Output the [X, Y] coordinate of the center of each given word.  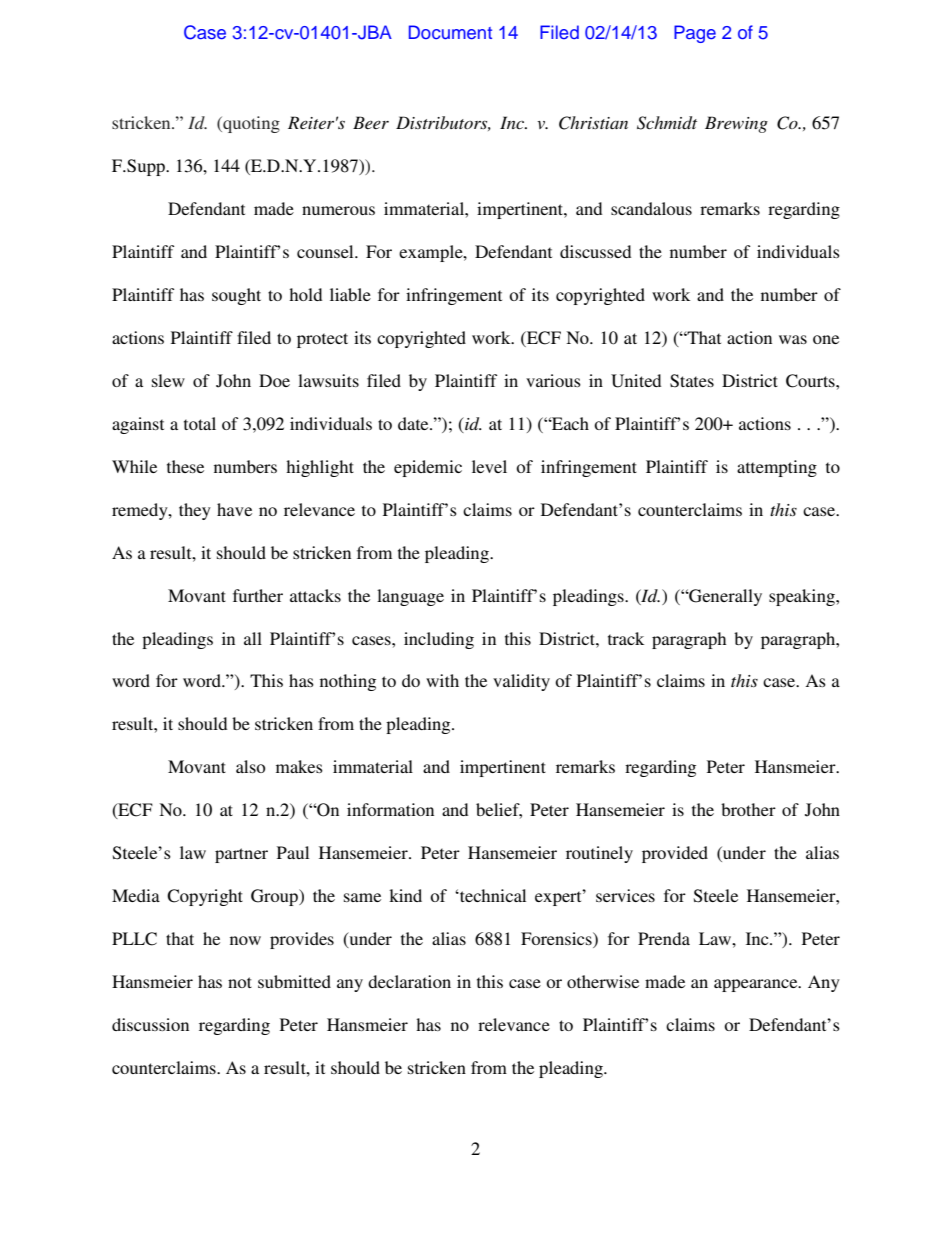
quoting [250, 124]
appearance [757, 985]
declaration [409, 981]
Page [695, 34]
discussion [150, 1024]
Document [450, 32]
